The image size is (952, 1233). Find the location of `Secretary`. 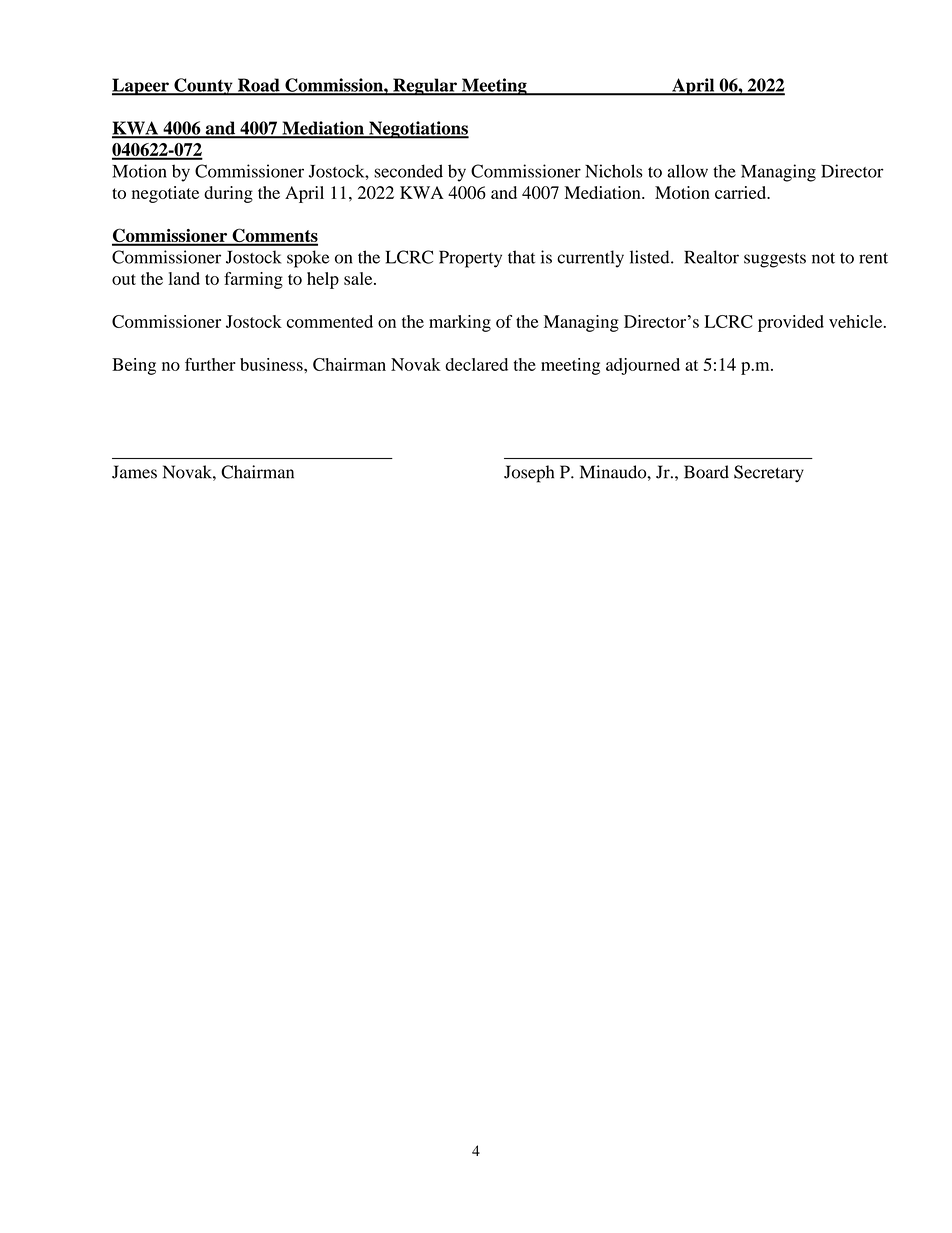

Secretary is located at coordinates (769, 473).
